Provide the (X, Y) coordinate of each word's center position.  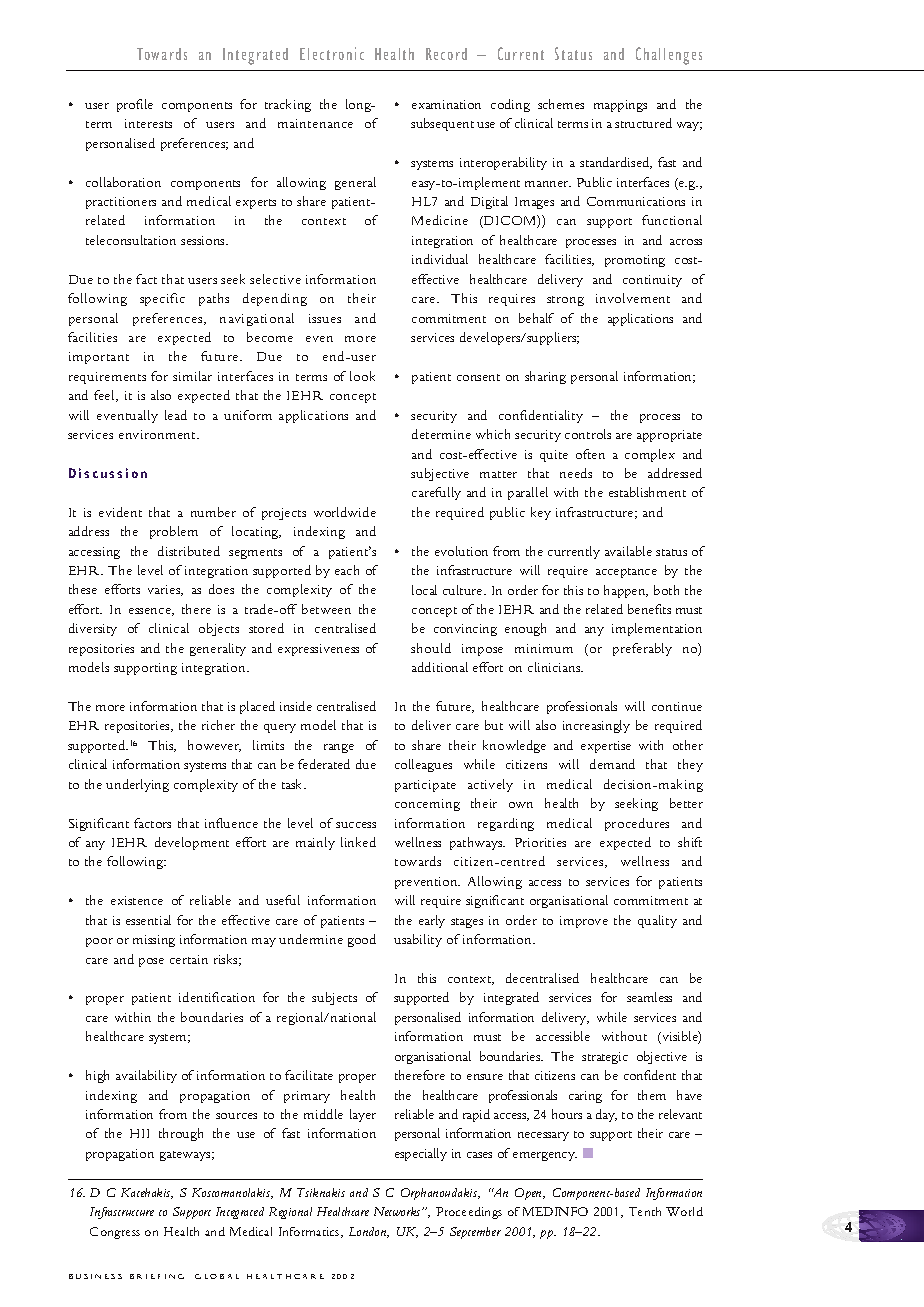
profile (135, 105)
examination (446, 104)
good (362, 940)
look (362, 376)
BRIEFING (157, 1276)
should (431, 648)
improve (584, 922)
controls (588, 434)
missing (154, 941)
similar (192, 376)
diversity (93, 629)
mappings (620, 106)
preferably (642, 649)
